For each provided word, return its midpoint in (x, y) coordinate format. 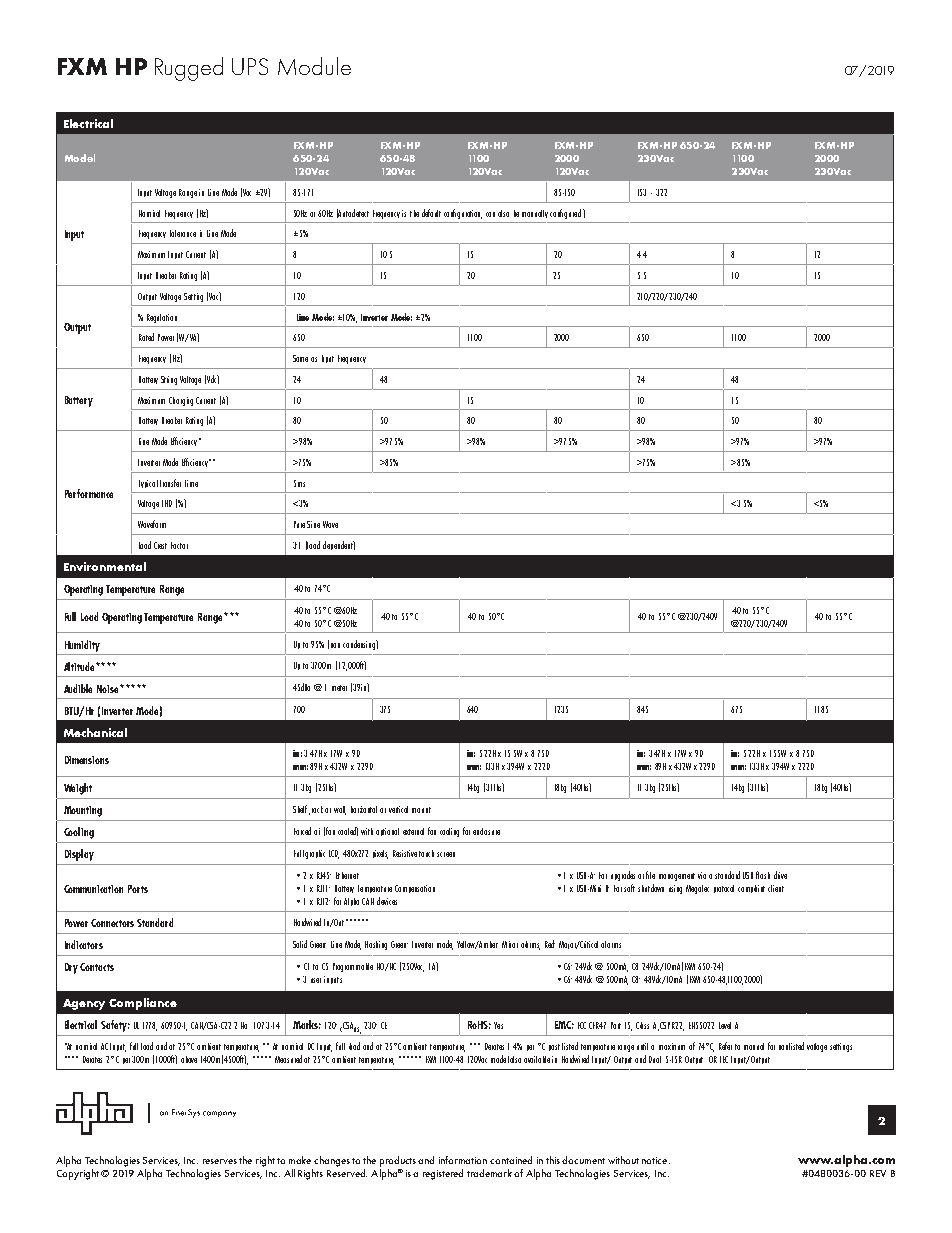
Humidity (82, 646)
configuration (463, 214)
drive (780, 875)
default (431, 213)
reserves (220, 1161)
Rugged (189, 69)
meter (339, 688)
